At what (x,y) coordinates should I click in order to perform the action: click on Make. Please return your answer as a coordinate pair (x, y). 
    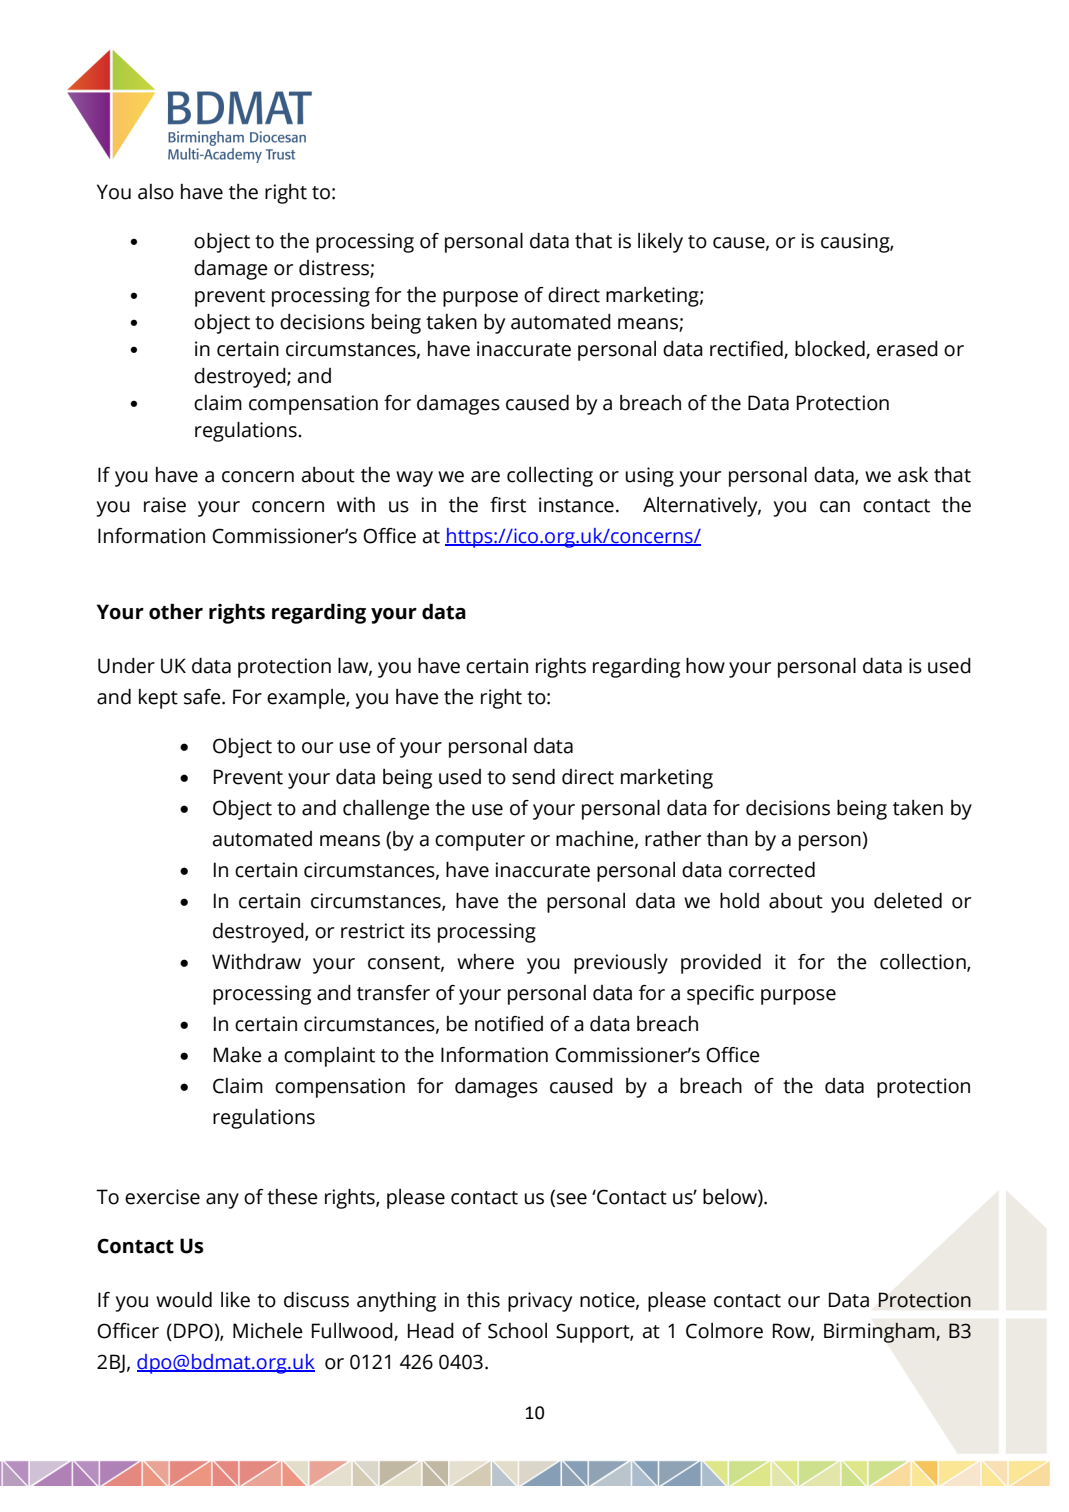
    Looking at the image, I should click on (238, 1055).
